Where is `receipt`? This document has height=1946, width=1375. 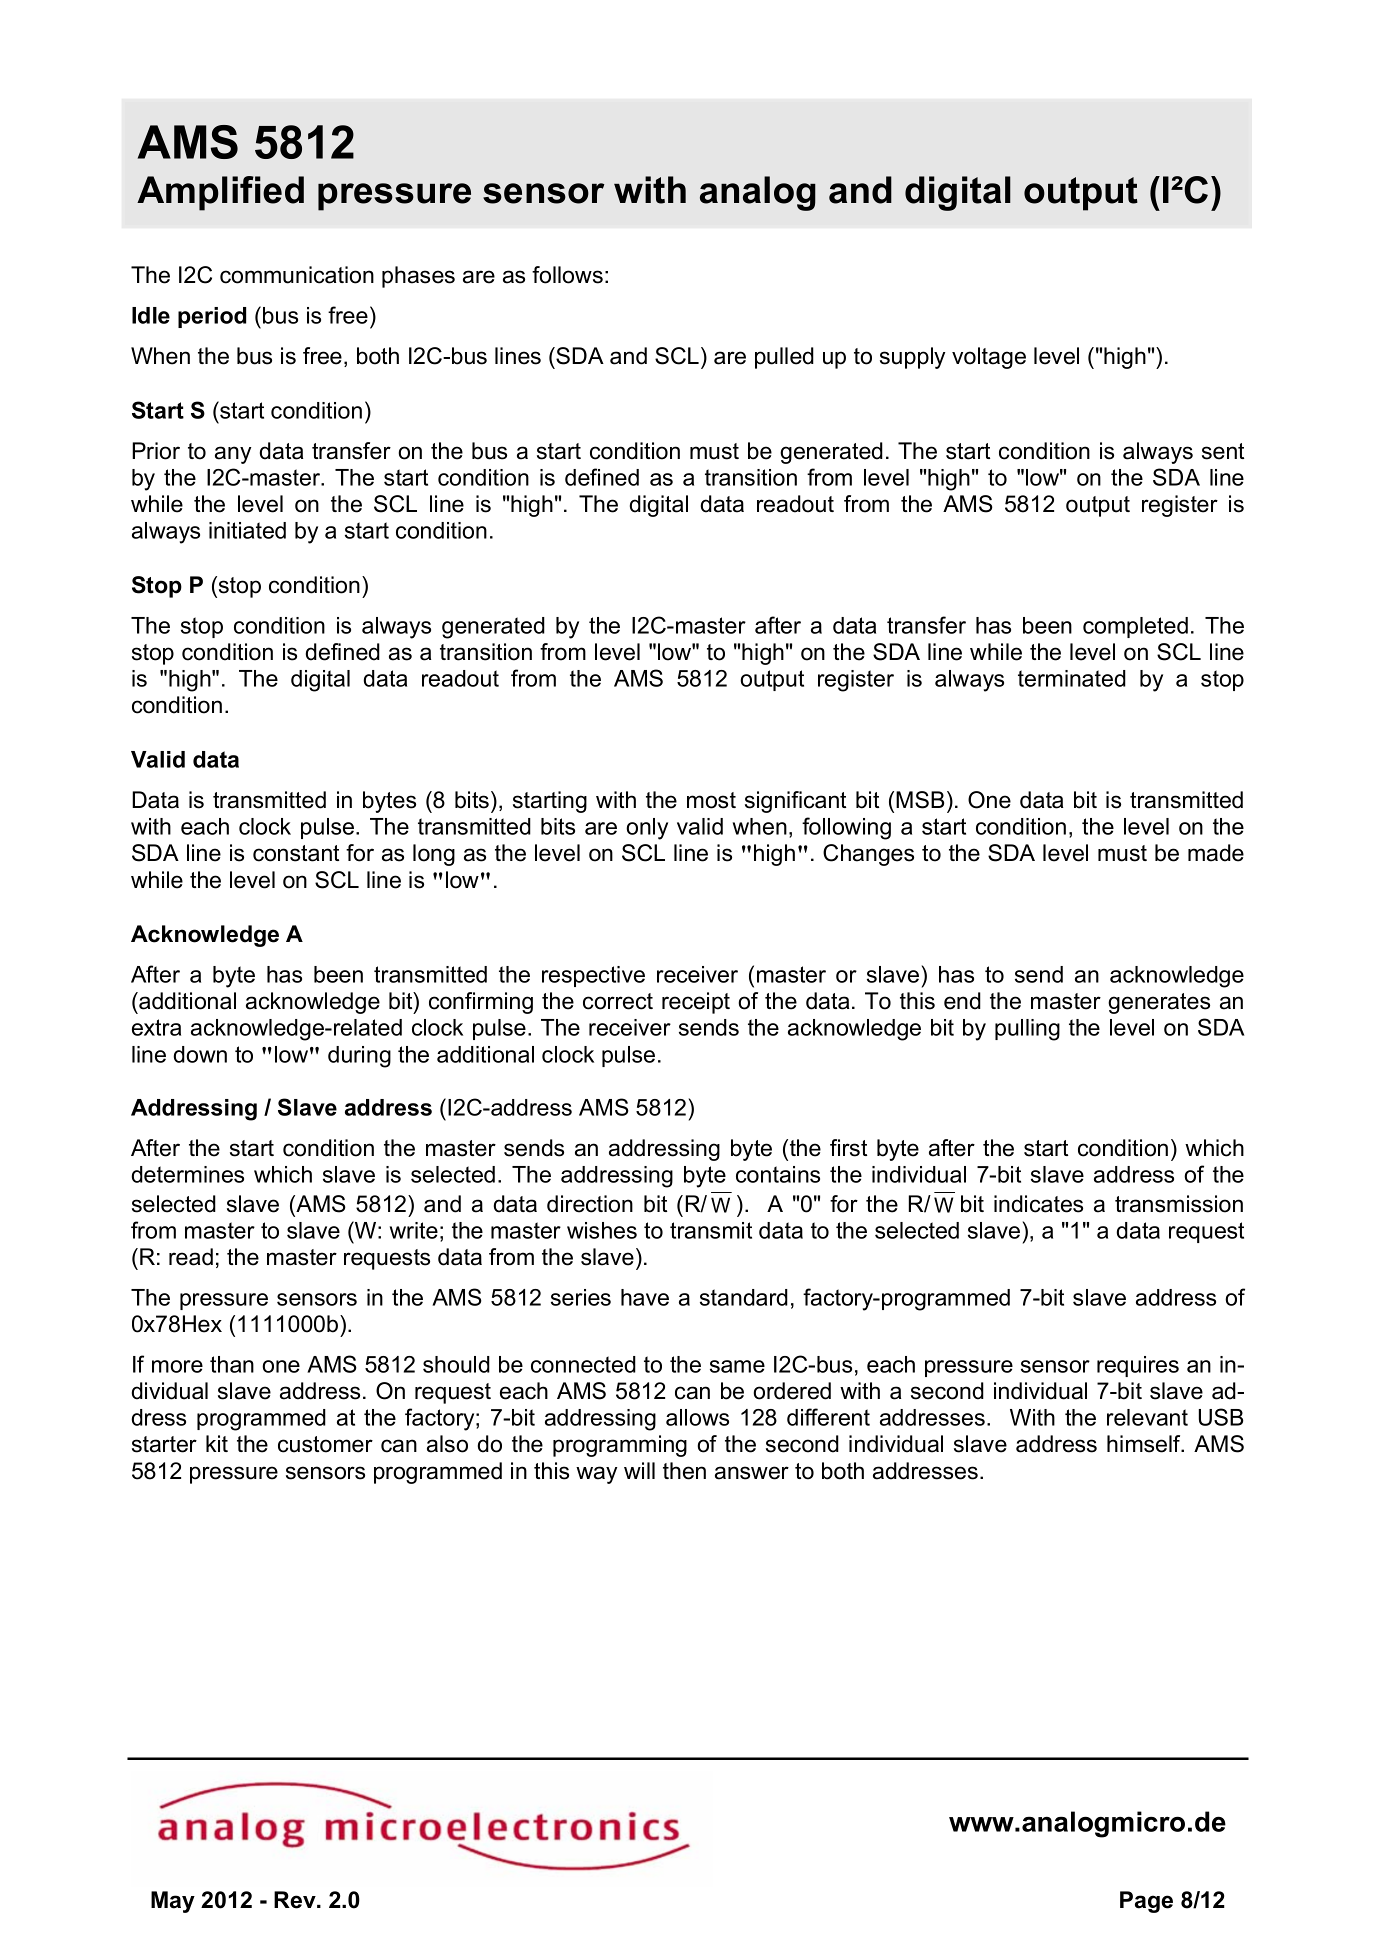
receipt is located at coordinates (696, 1003).
